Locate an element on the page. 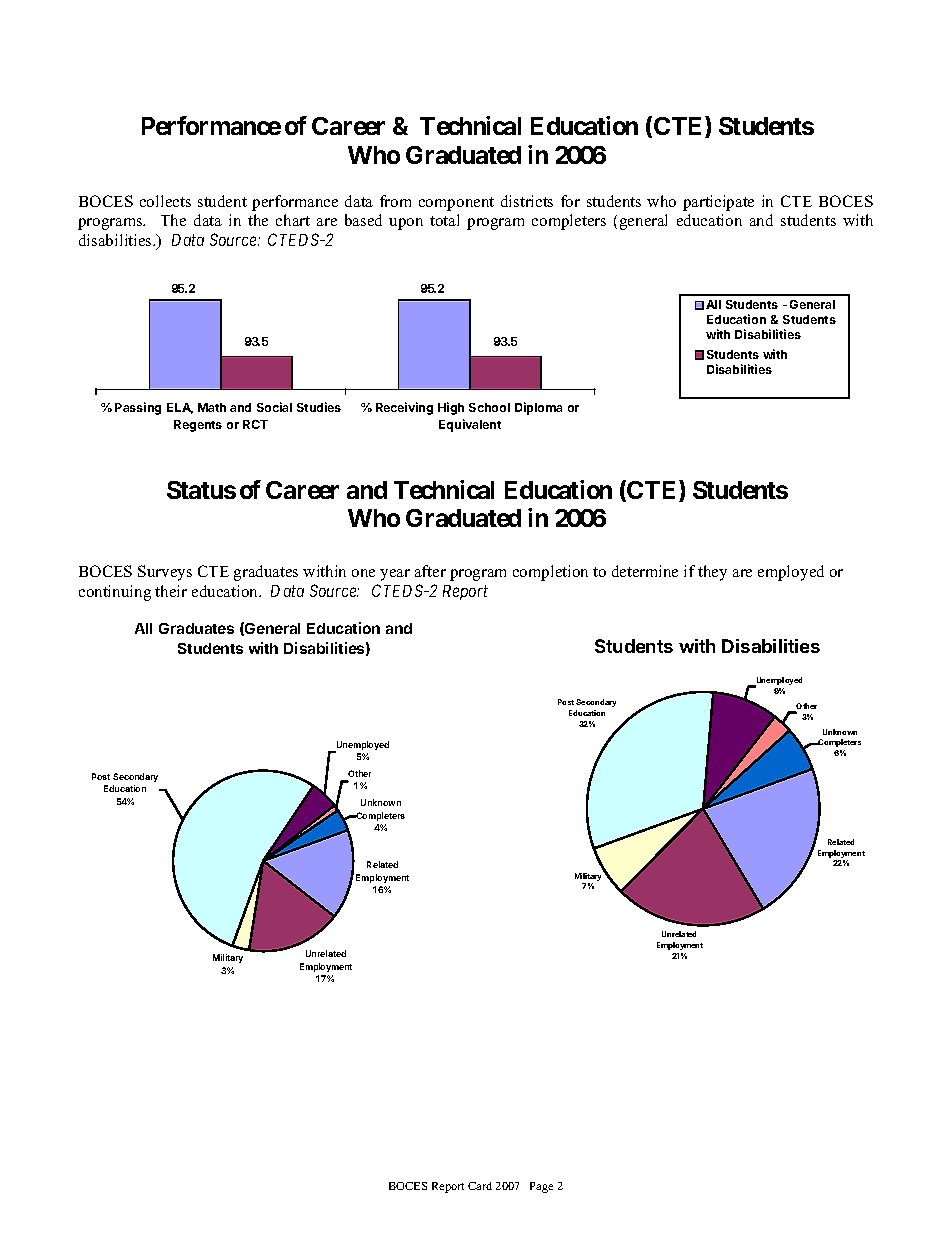 Image resolution: width=952 pixels, height=1233 pixels. Regents is located at coordinates (198, 426).
